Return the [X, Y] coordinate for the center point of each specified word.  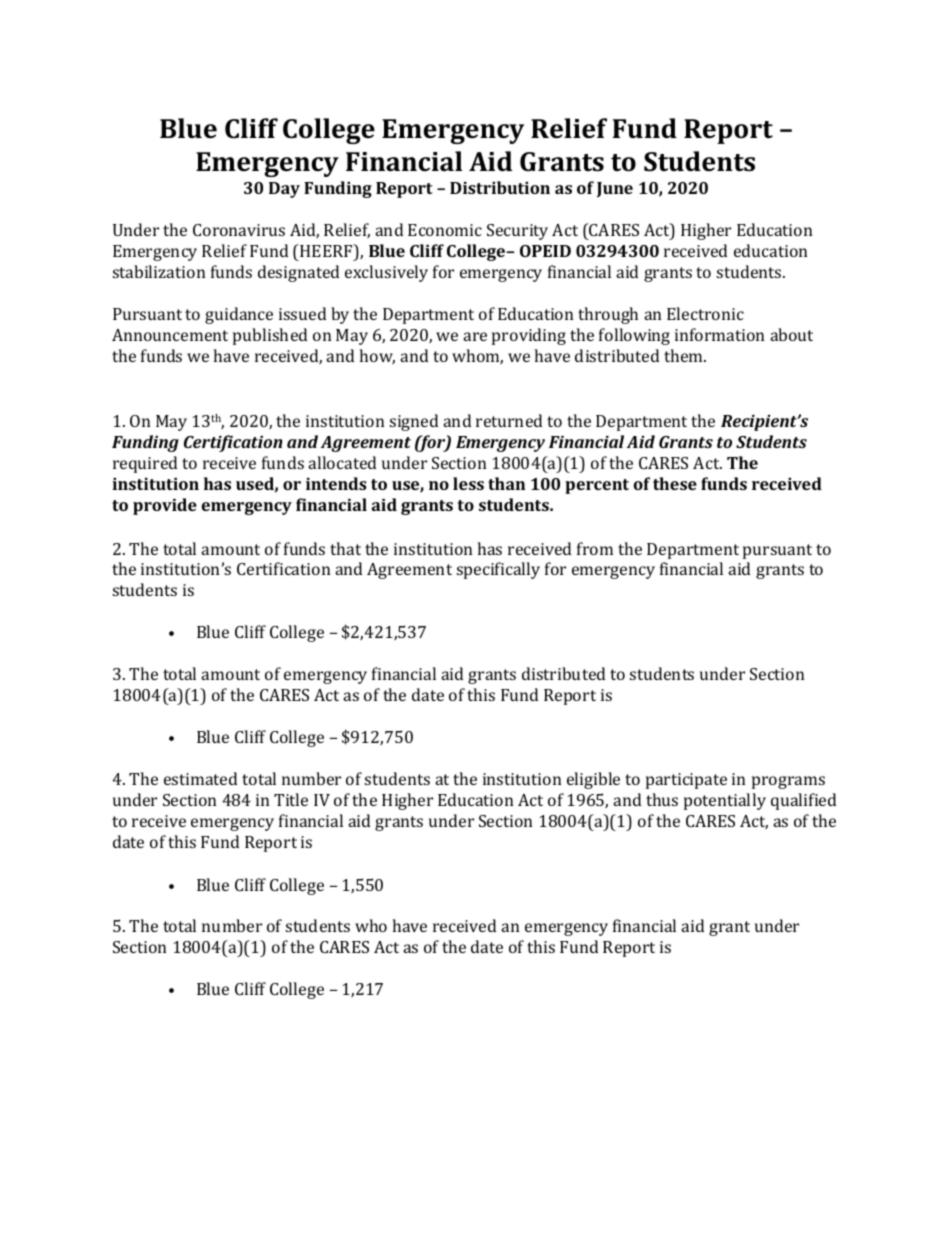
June [615, 190]
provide [165, 506]
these [675, 483]
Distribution [500, 187]
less [468, 483]
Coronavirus [239, 230]
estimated [200, 778]
